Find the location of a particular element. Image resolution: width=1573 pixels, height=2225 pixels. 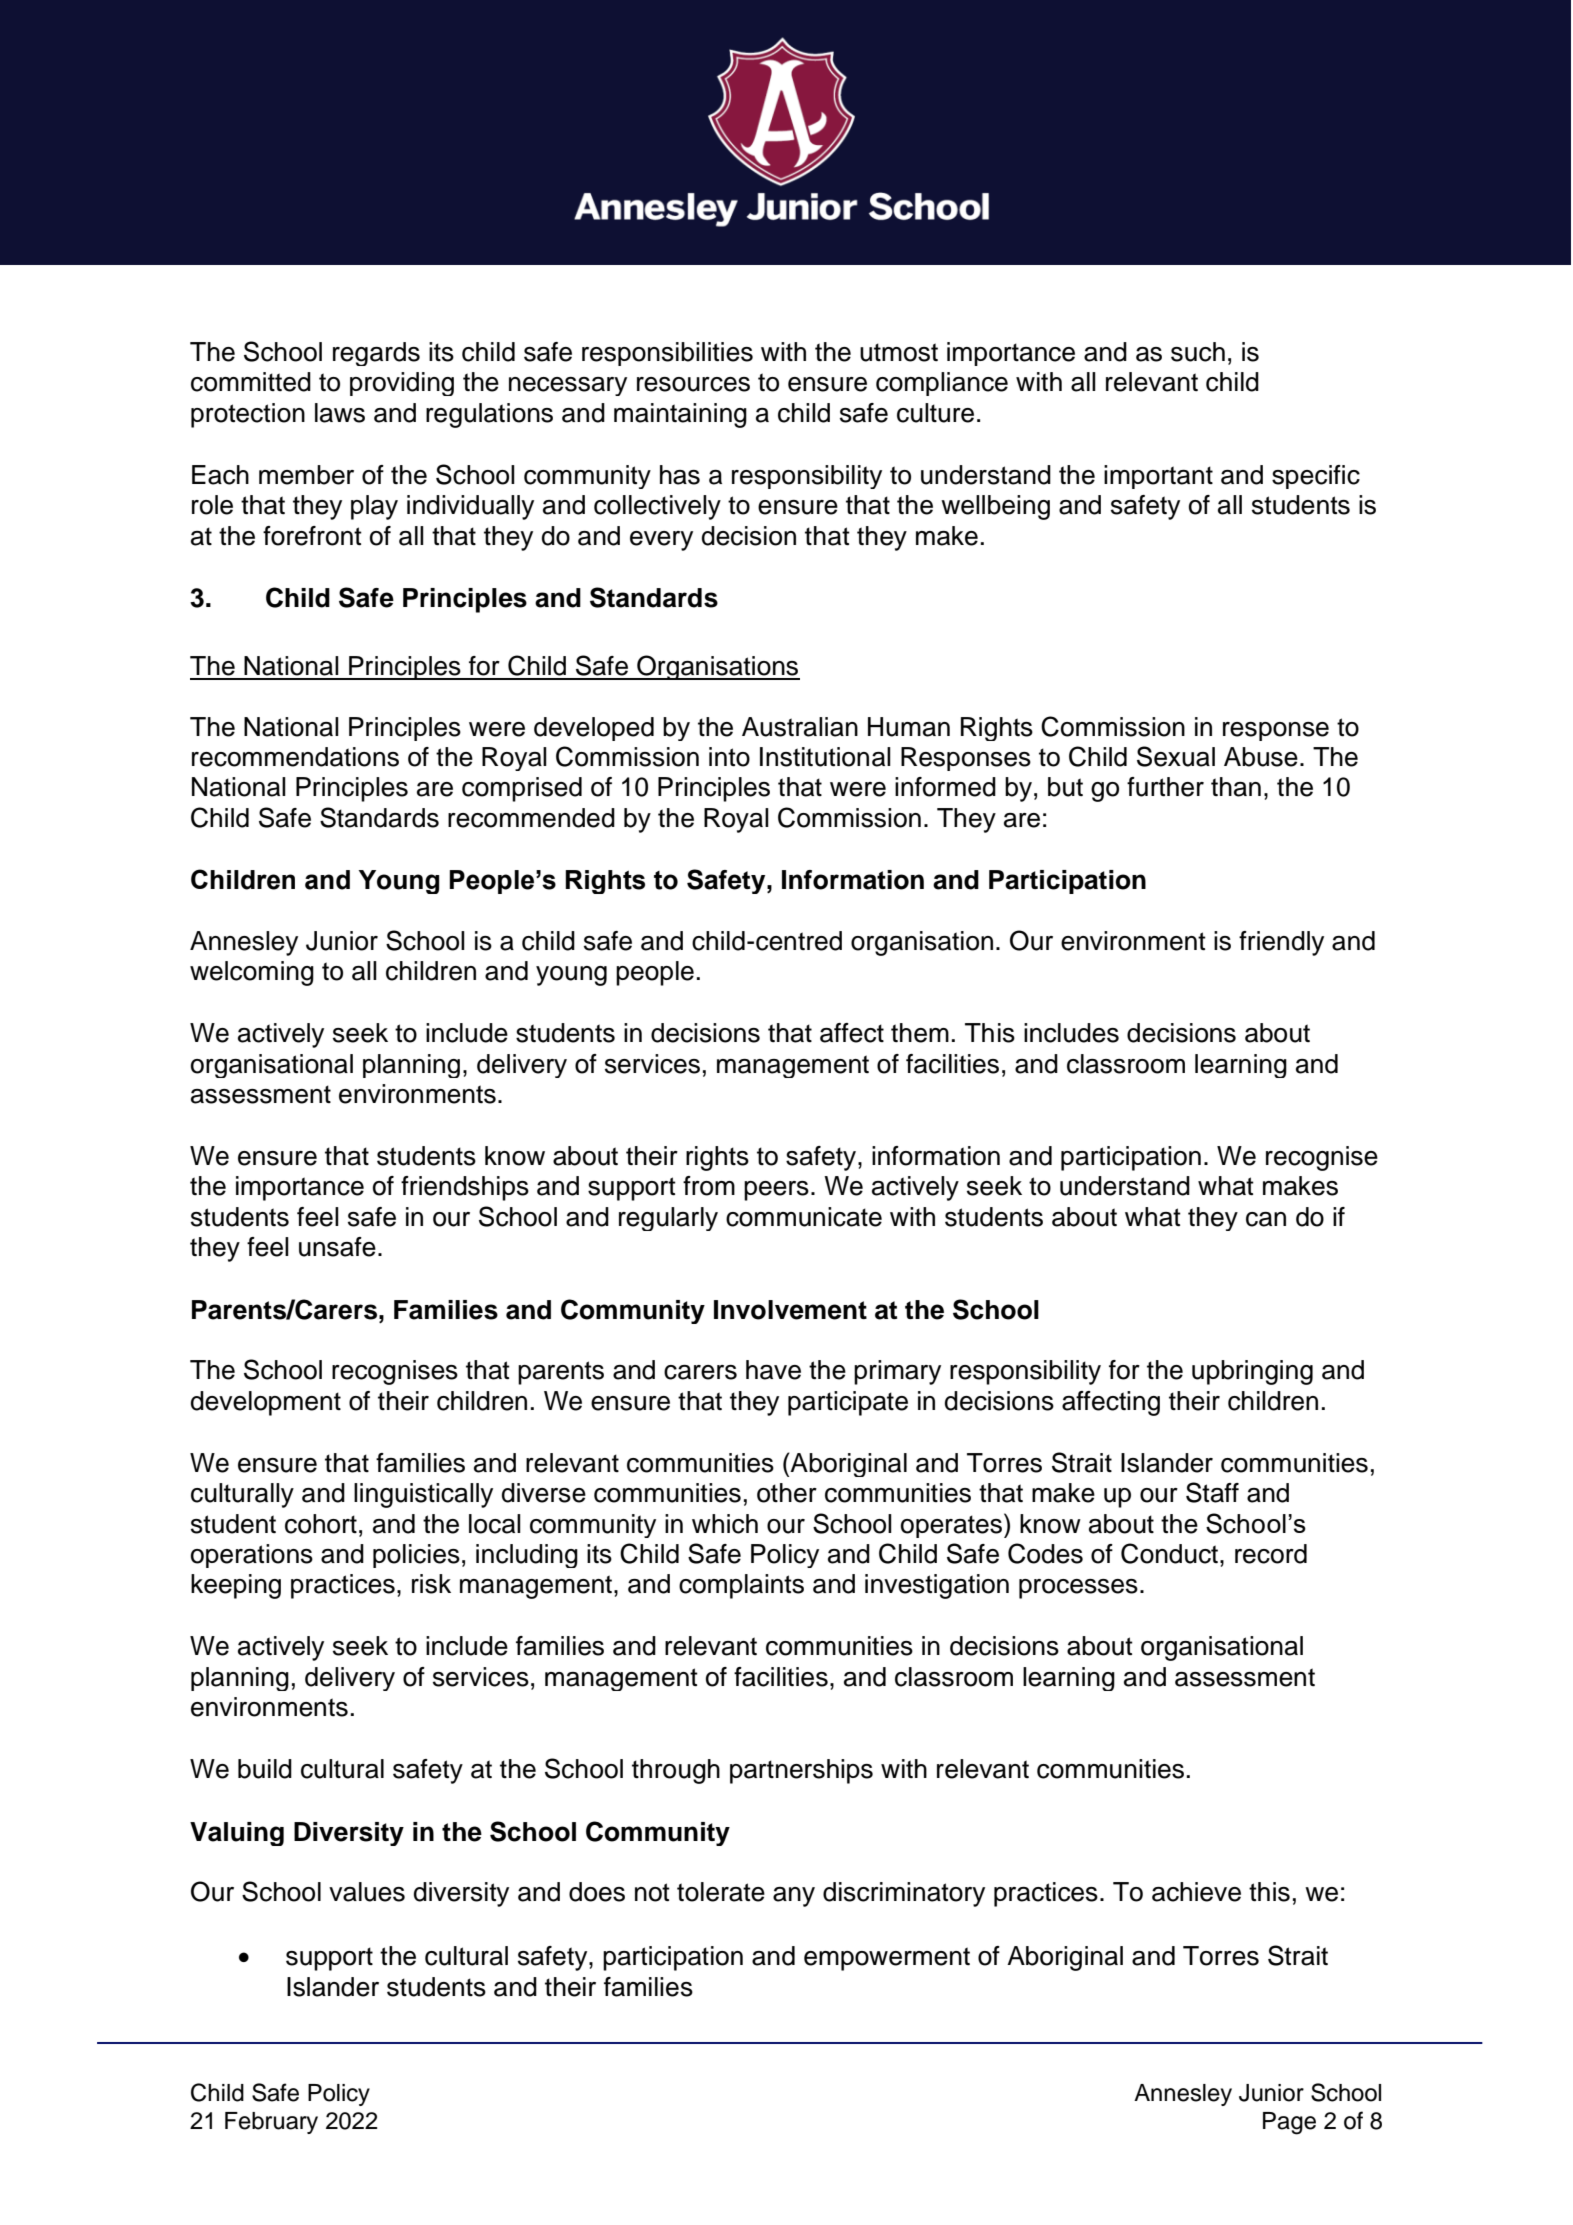

recommendations is located at coordinates (295, 757).
